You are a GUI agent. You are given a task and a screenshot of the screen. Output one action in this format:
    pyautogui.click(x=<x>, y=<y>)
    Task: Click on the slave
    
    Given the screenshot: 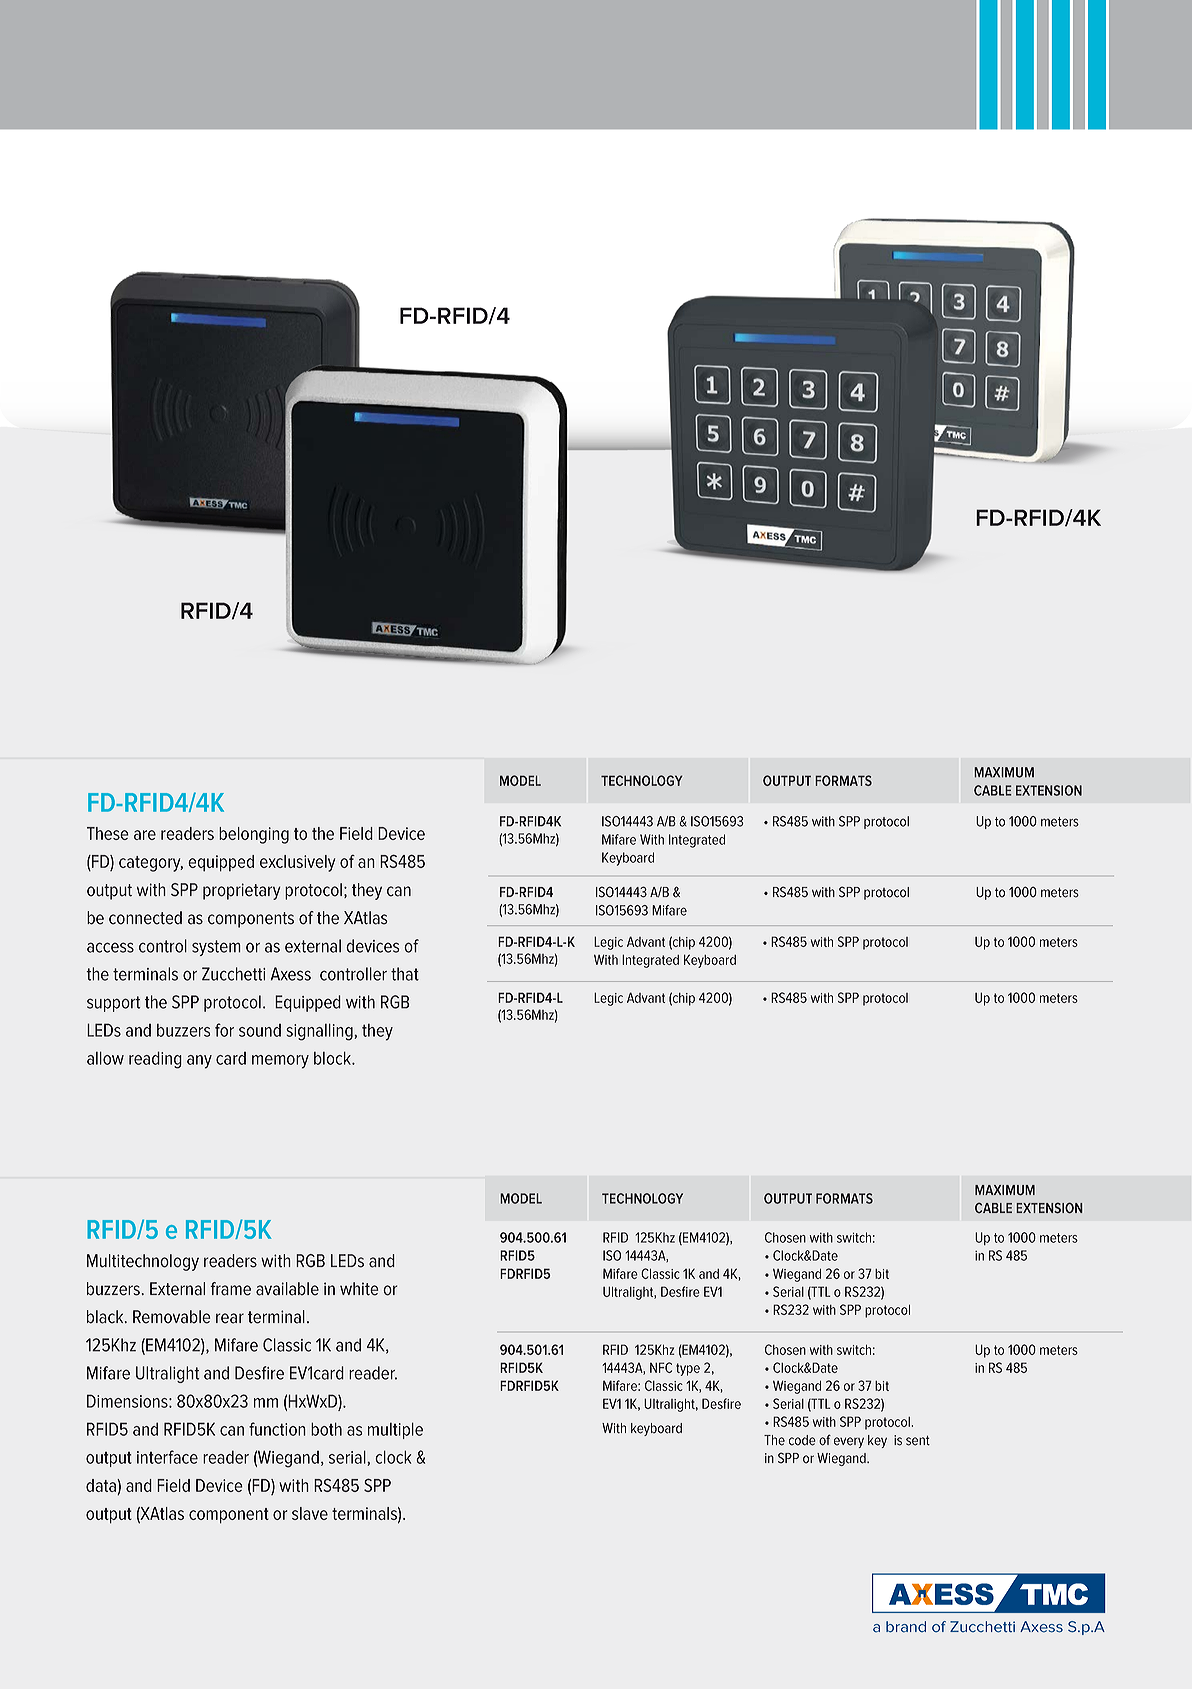 What is the action you would take?
    pyautogui.click(x=310, y=1513)
